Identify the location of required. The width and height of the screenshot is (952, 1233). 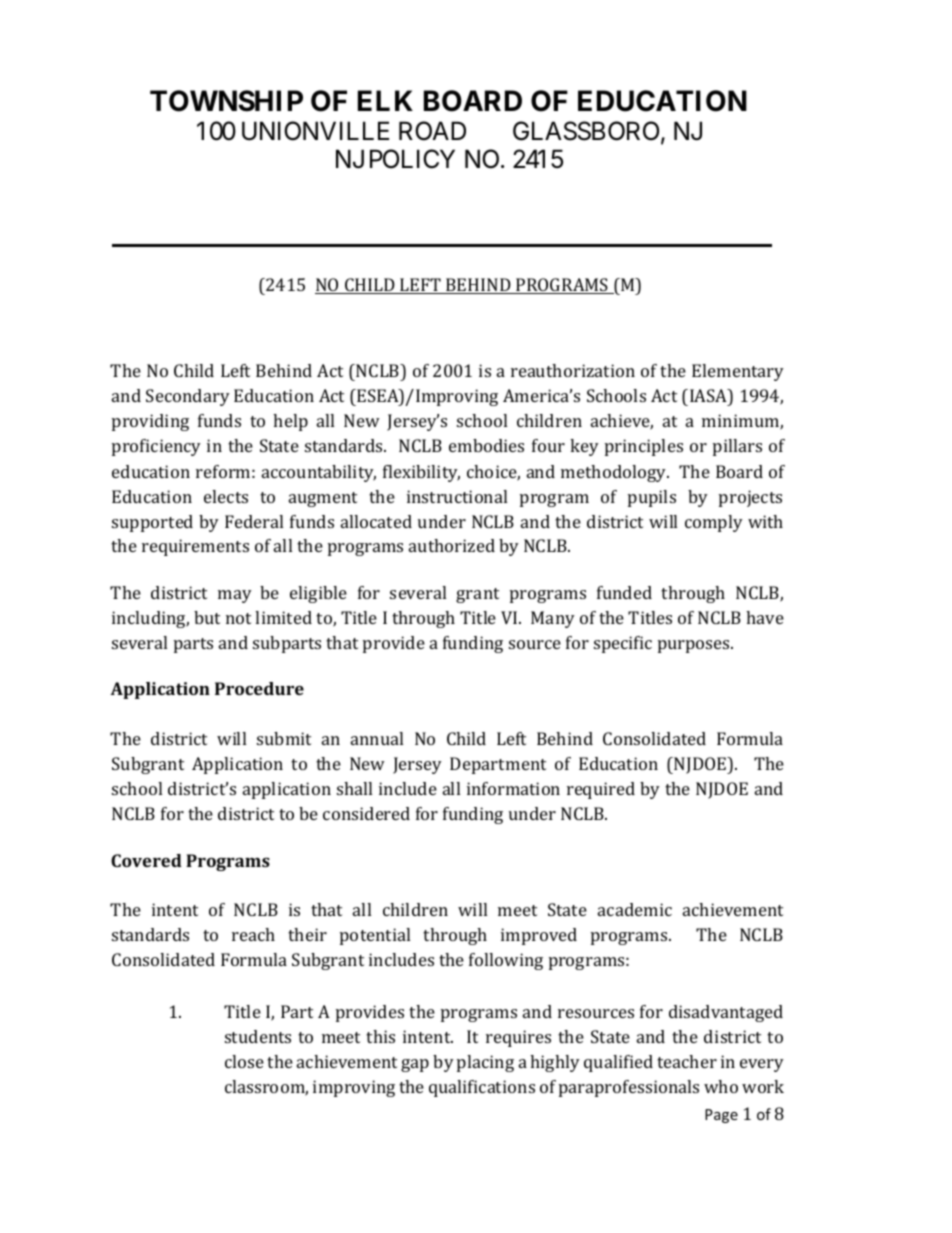
(601, 790).
